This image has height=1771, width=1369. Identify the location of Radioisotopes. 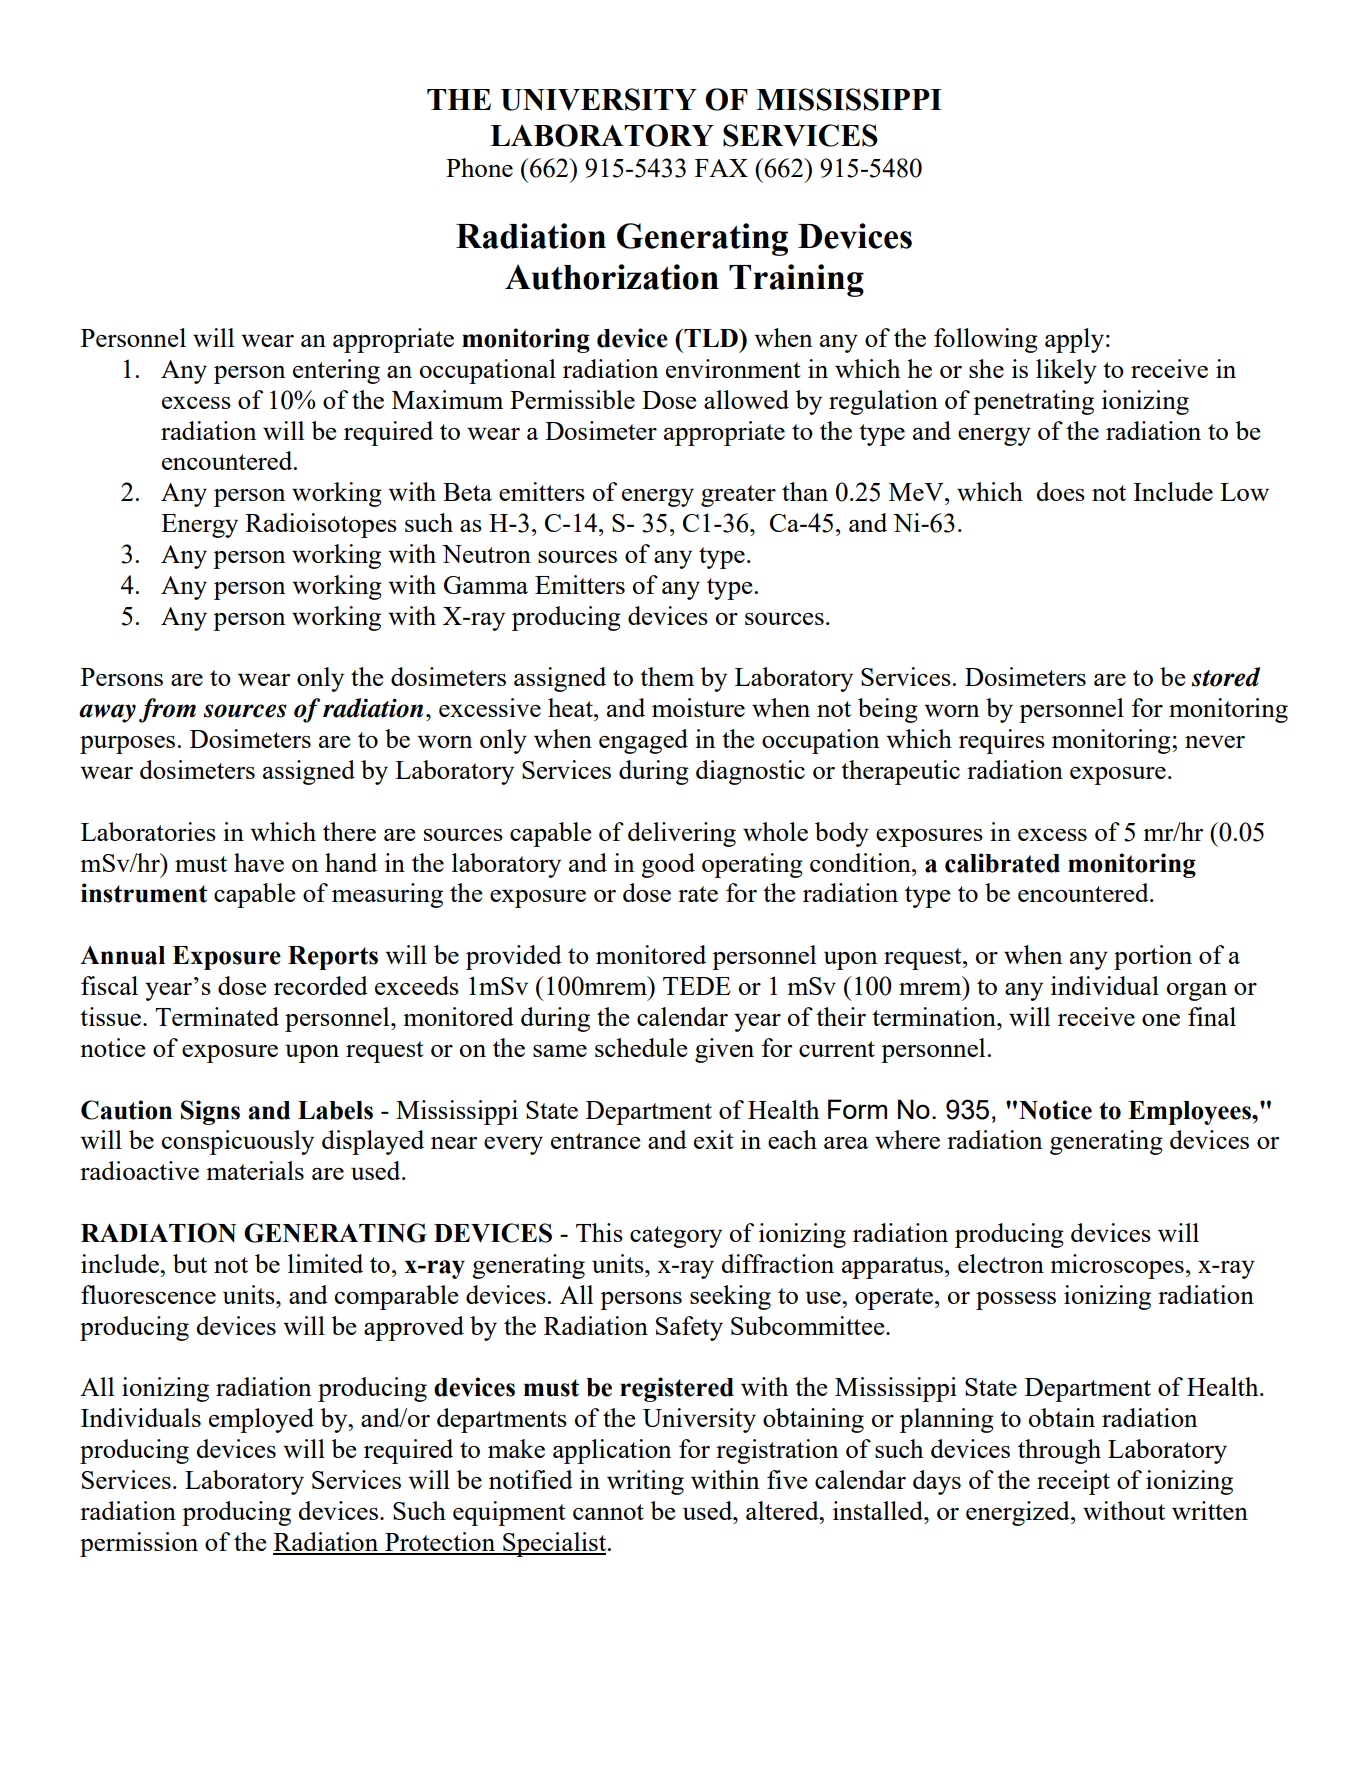
(321, 525).
